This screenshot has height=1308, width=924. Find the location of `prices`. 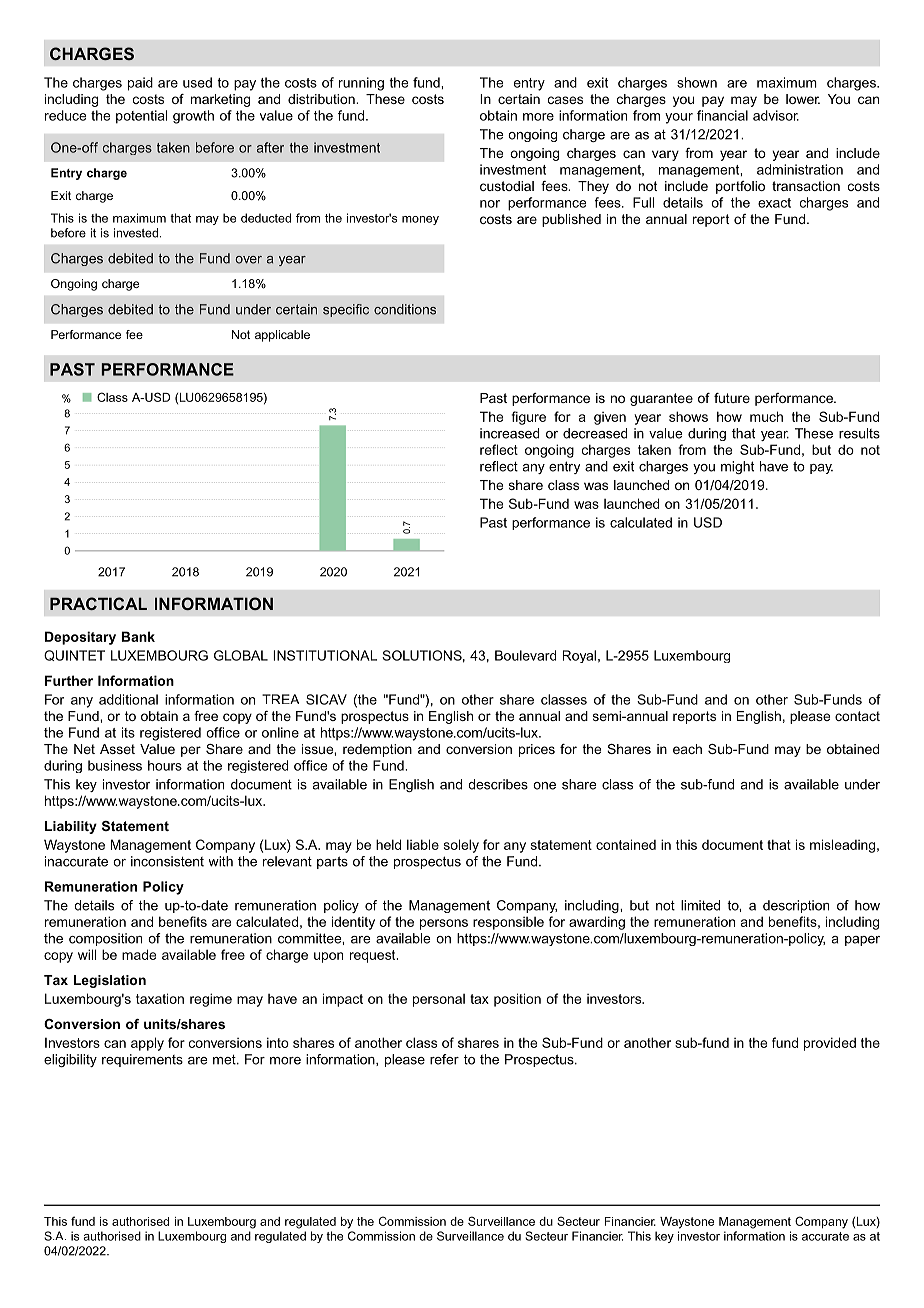

prices is located at coordinates (537, 750).
